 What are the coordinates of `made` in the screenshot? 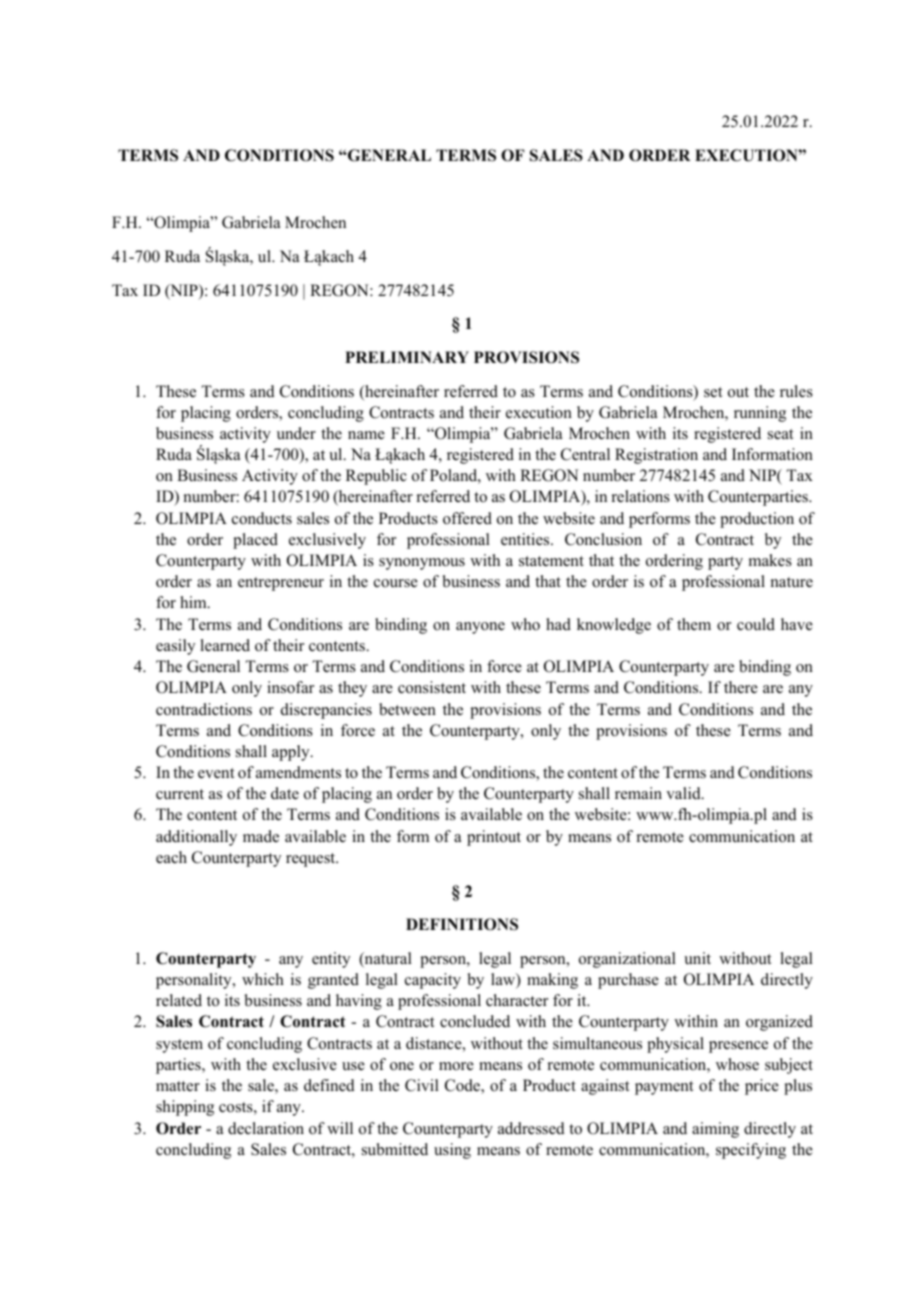 It's located at (261, 836).
